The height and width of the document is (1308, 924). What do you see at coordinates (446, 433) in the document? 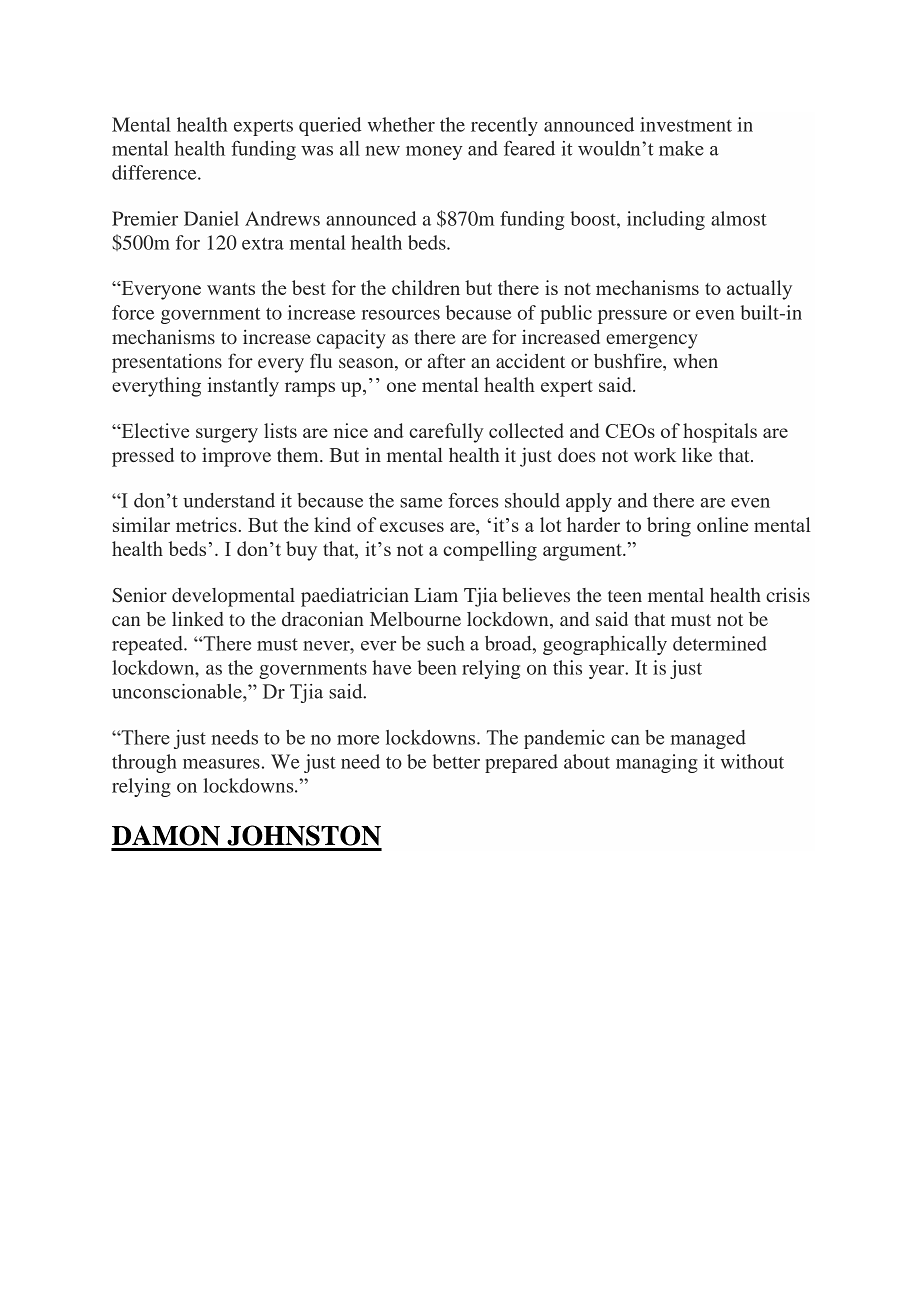
I see `carefully` at bounding box center [446, 433].
